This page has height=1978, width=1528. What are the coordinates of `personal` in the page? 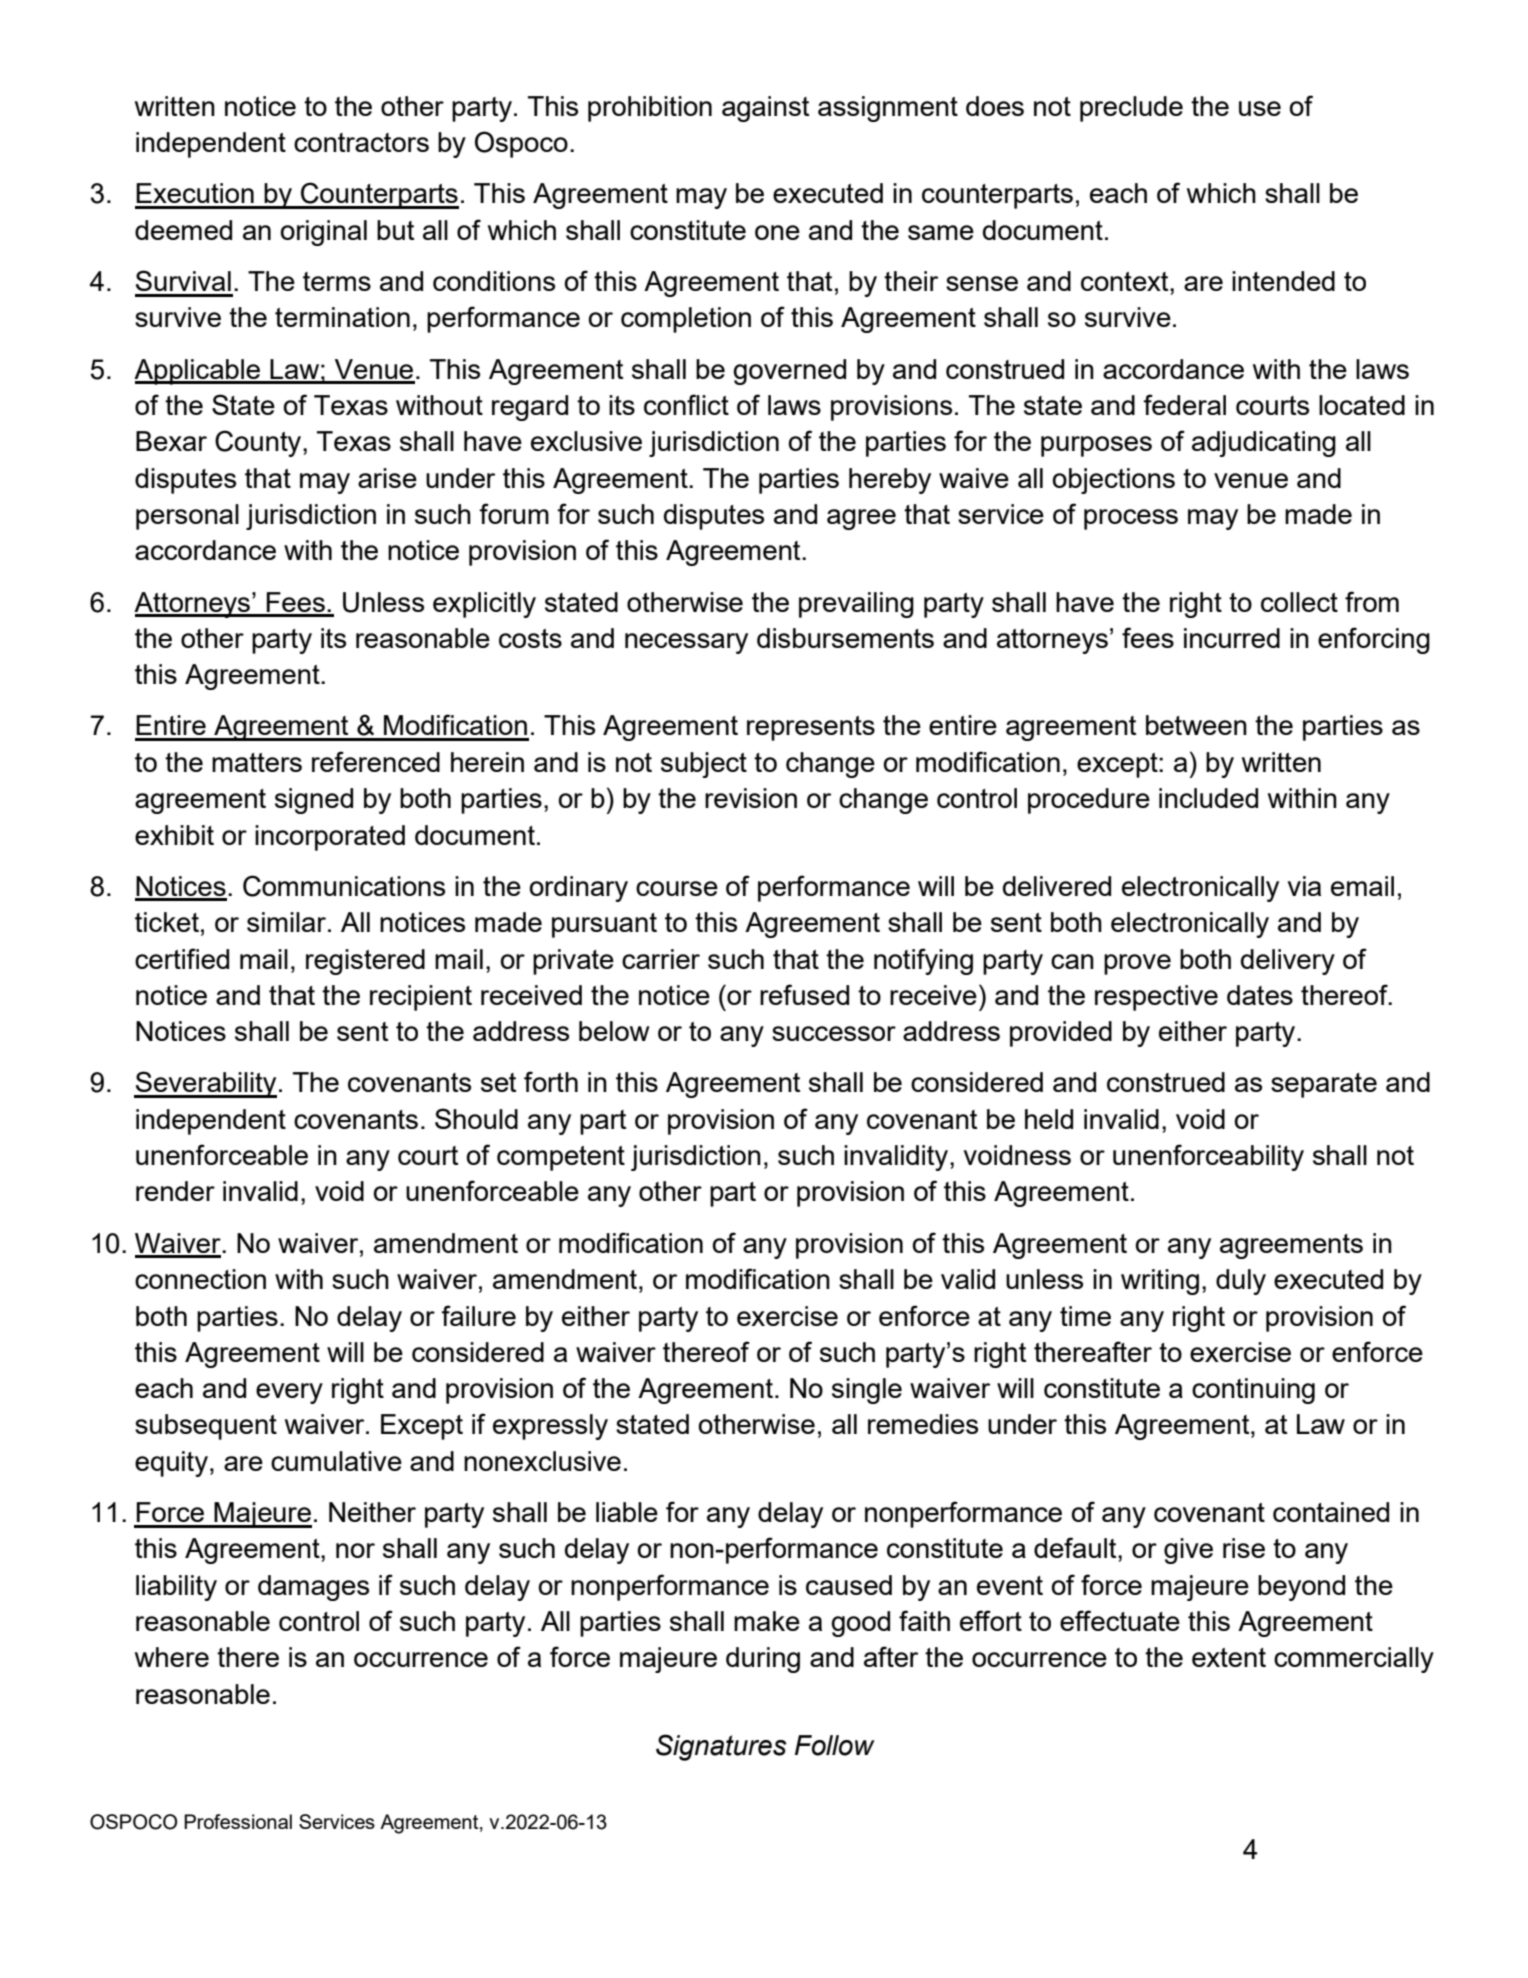 It's located at (187, 517).
